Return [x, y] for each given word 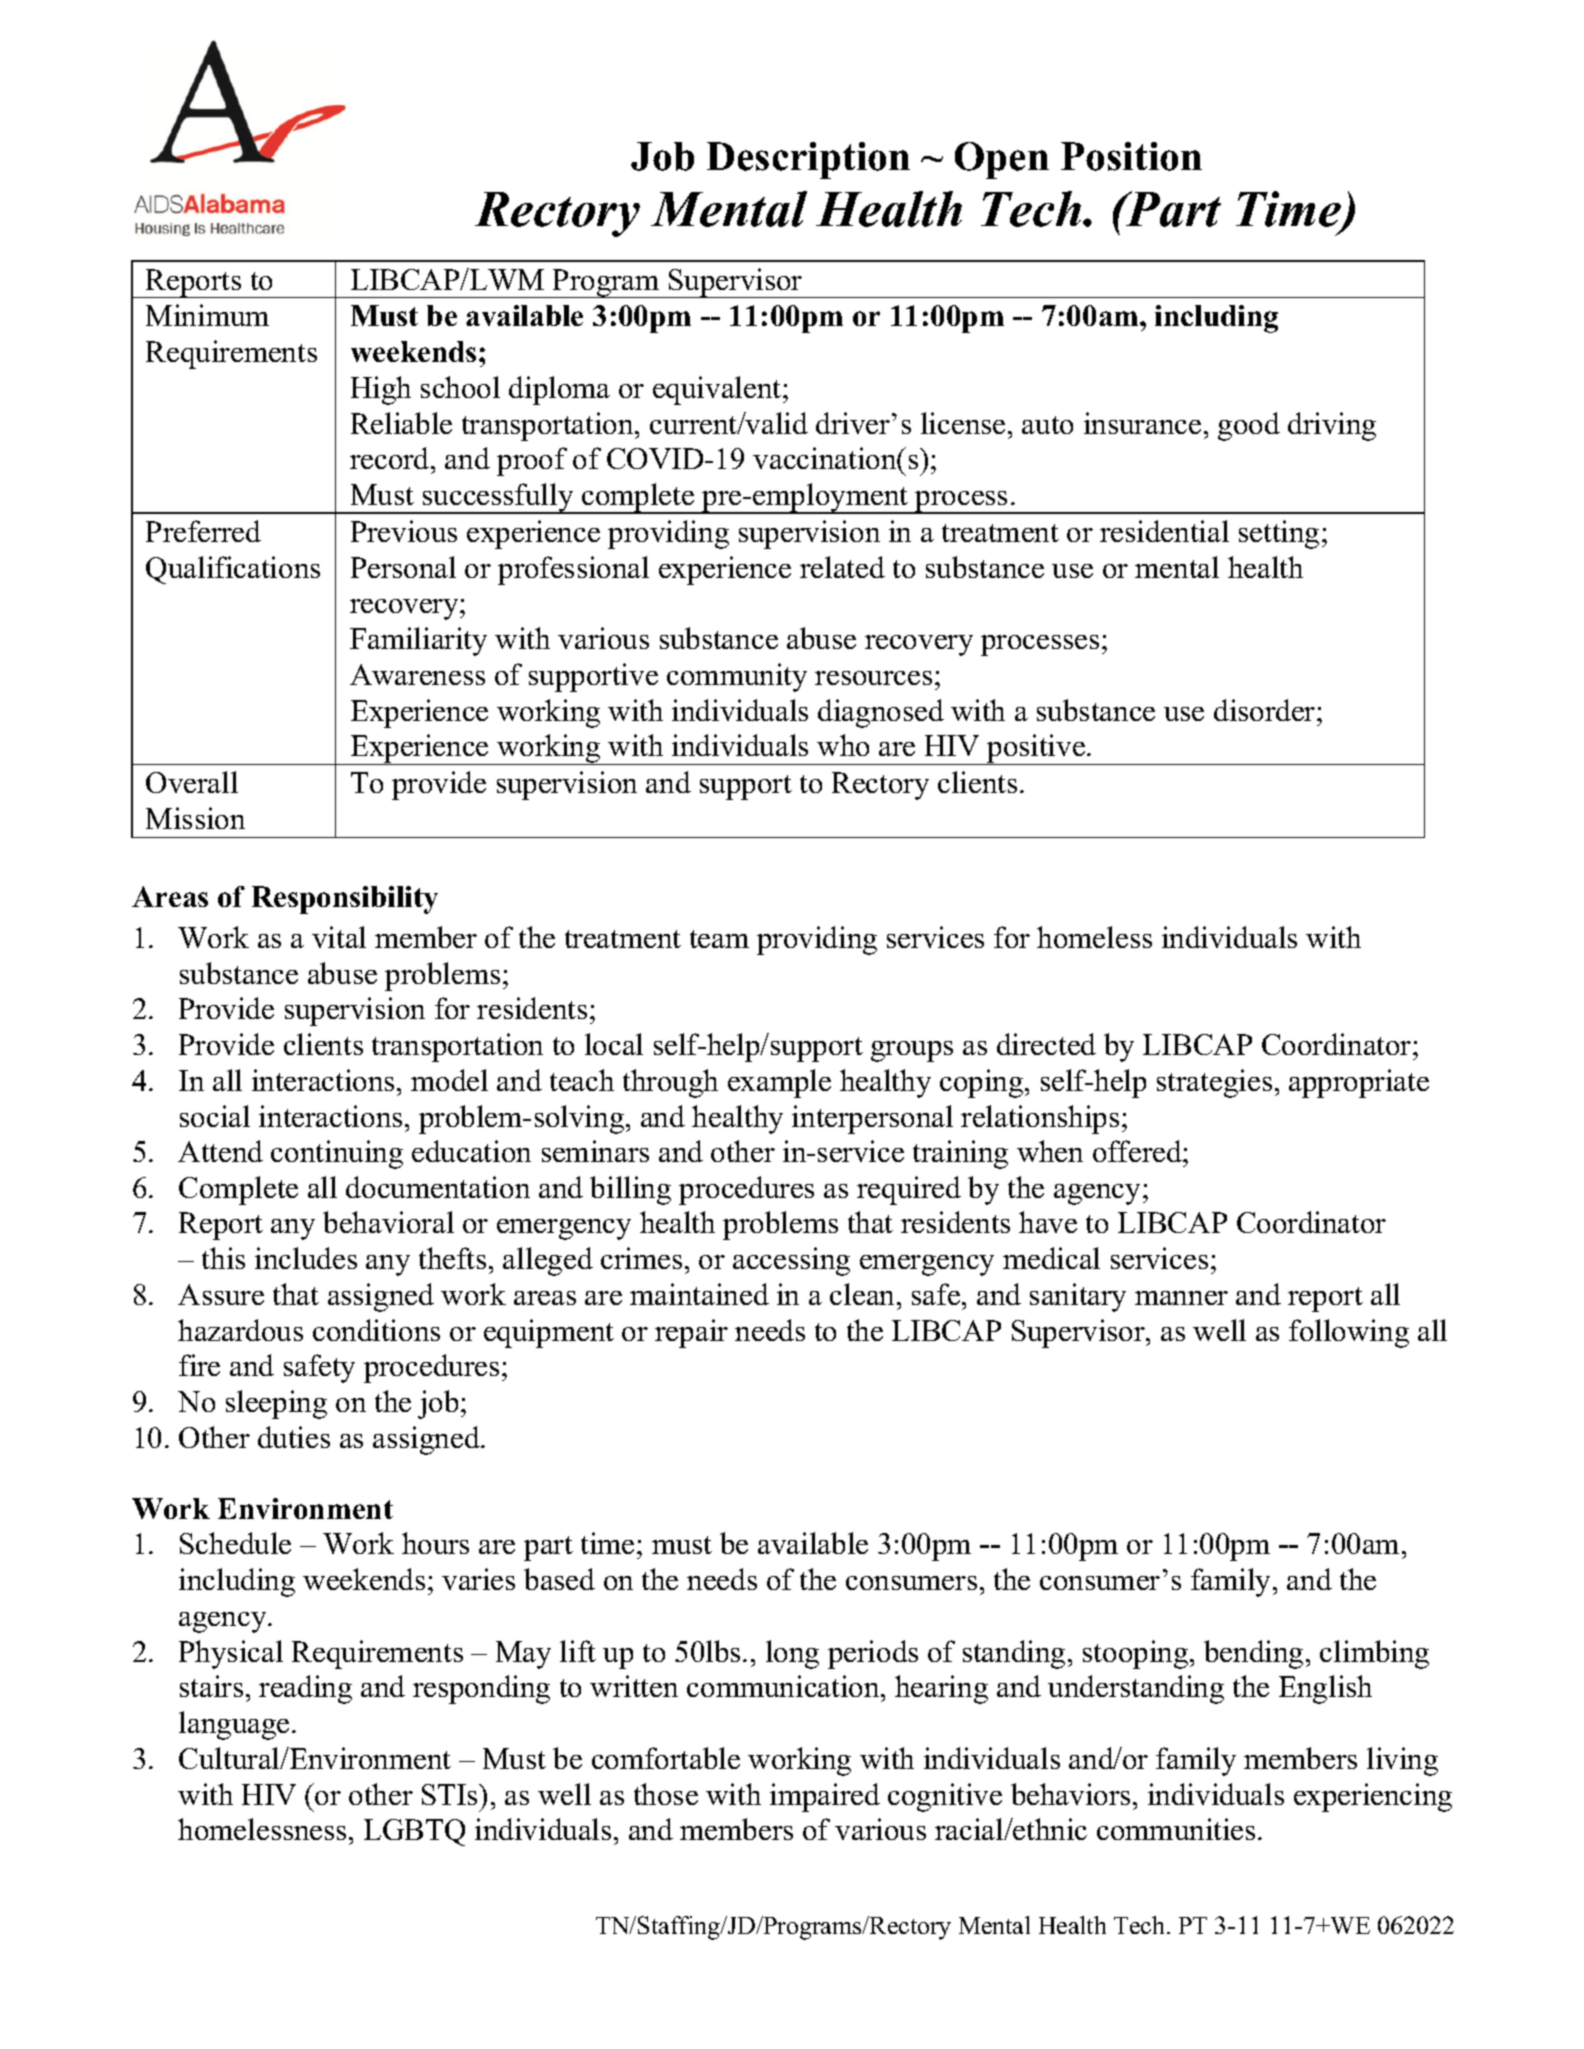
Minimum [207, 315]
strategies [1214, 1083]
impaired [825, 1797]
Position [1131, 156]
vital [339, 937]
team [719, 939]
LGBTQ [414, 1832]
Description [808, 160]
